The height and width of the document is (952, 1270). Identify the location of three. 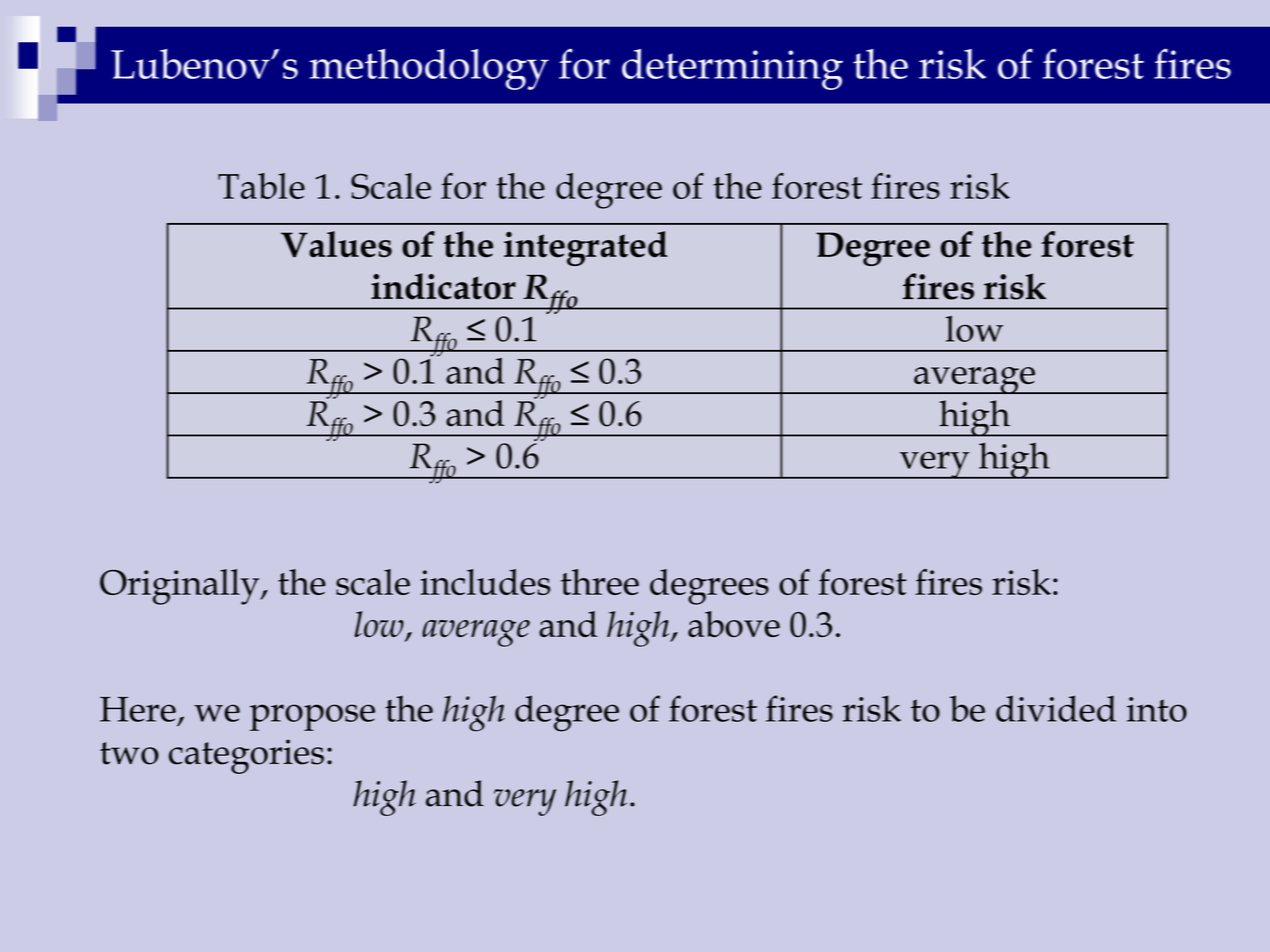
(600, 582).
